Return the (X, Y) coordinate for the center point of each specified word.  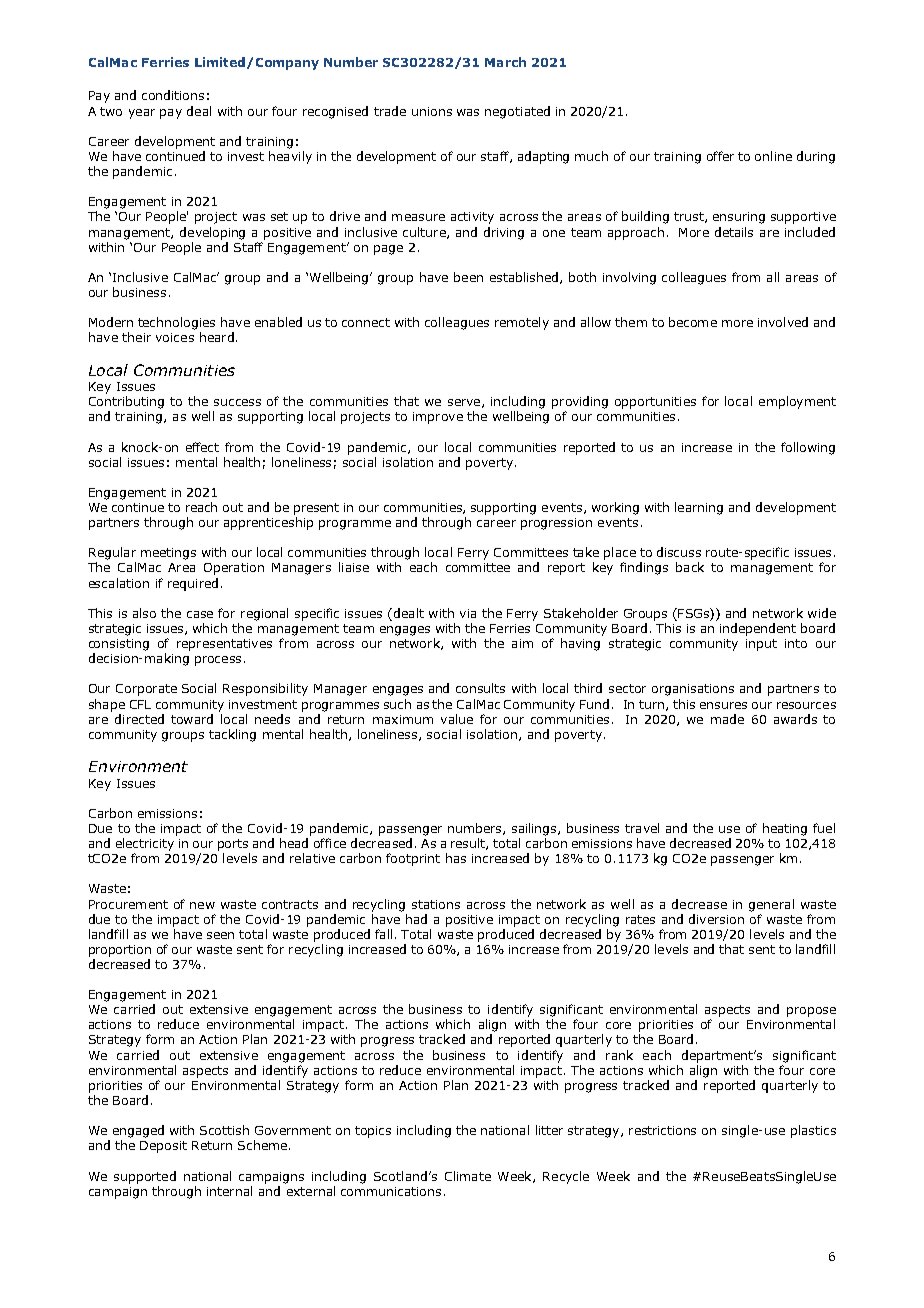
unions (432, 111)
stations (436, 904)
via (468, 613)
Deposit (163, 1147)
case (200, 614)
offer (720, 156)
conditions (173, 95)
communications (391, 1191)
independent (758, 629)
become (693, 322)
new (202, 905)
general (771, 905)
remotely (522, 323)
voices (175, 337)
